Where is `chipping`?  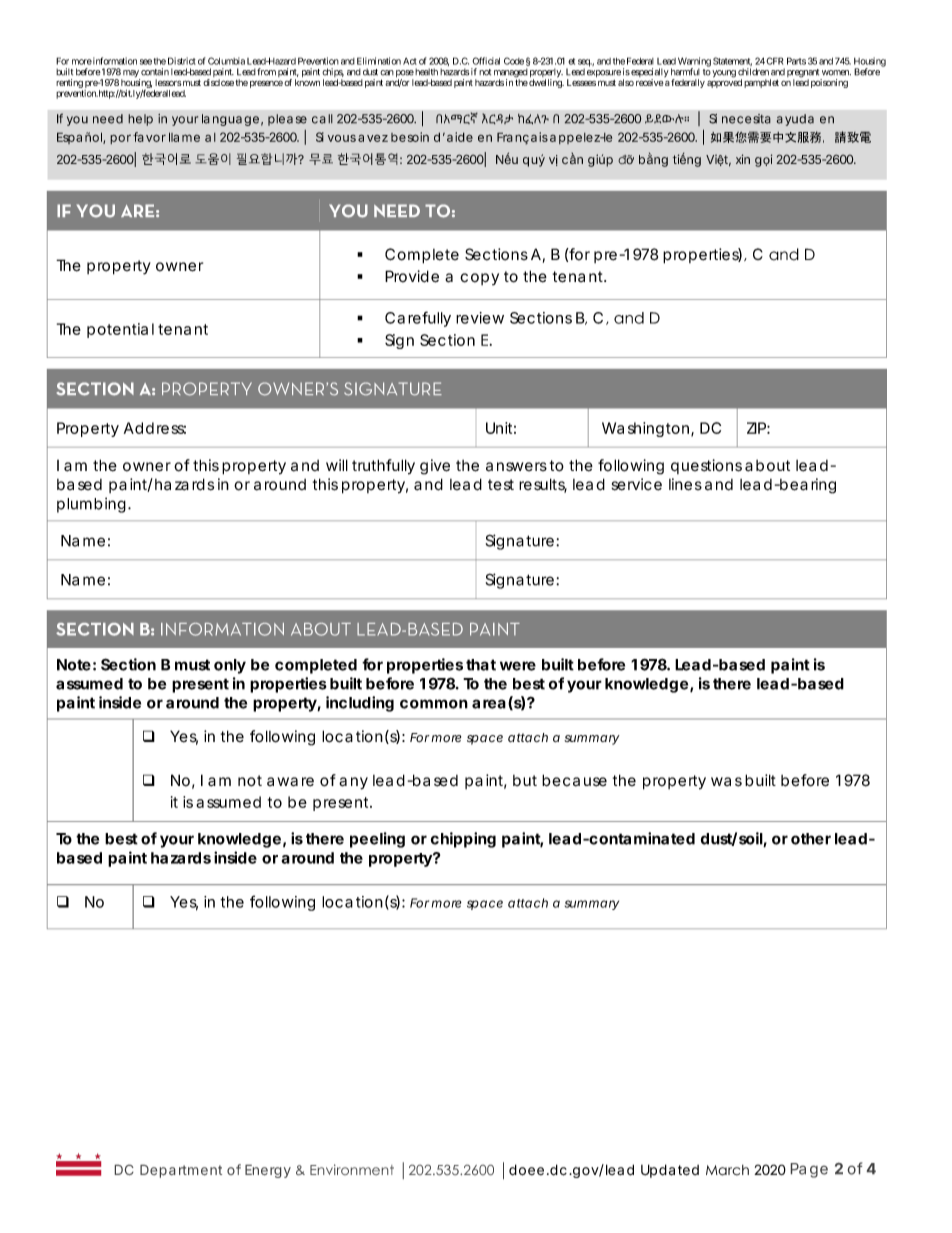 chipping is located at coordinates (463, 840).
